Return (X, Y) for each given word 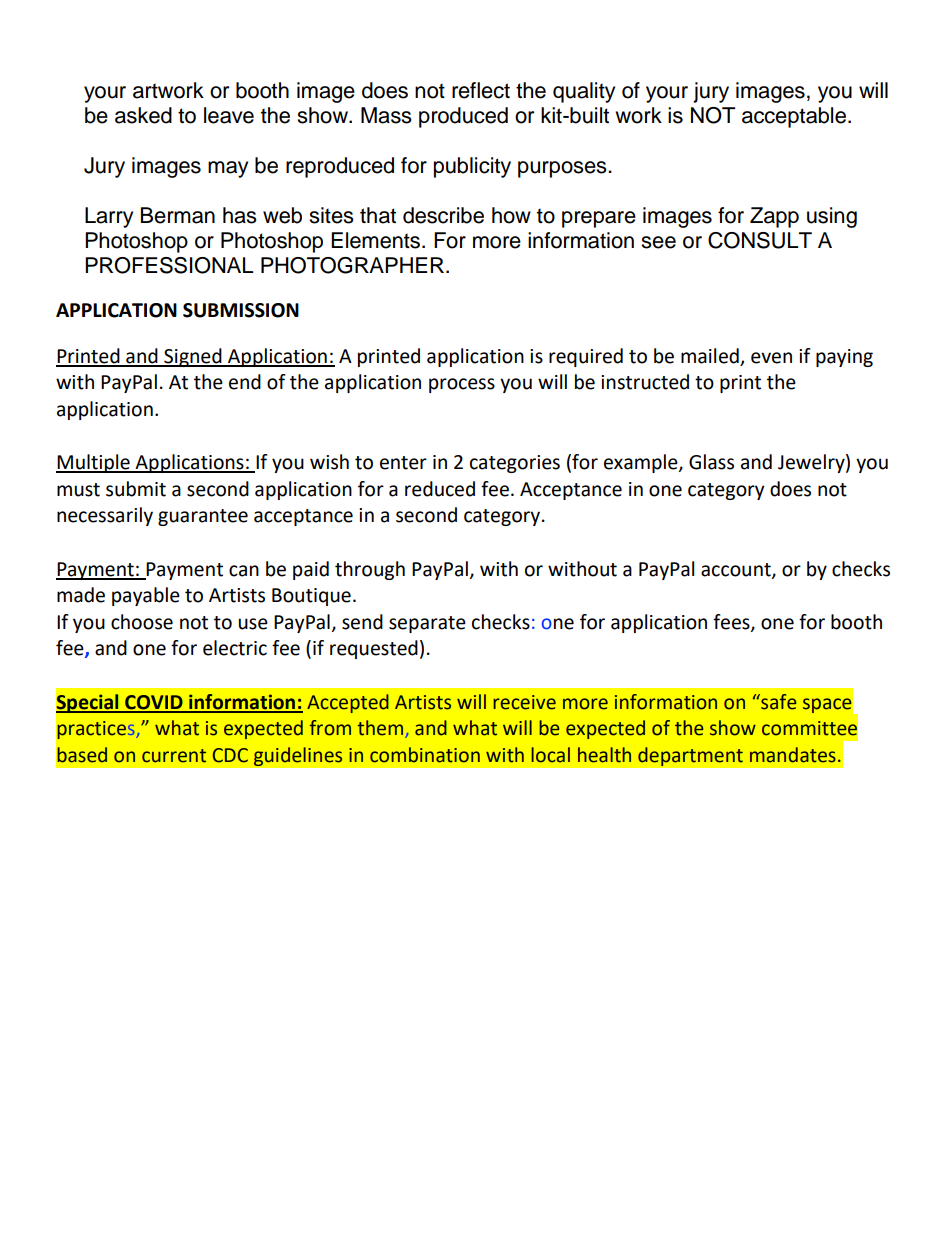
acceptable (794, 117)
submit (136, 489)
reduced (440, 489)
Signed (193, 357)
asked (143, 115)
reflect (481, 90)
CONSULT (760, 240)
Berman (178, 215)
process (462, 385)
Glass (711, 462)
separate (427, 624)
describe (443, 215)
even (771, 358)
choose (142, 622)
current (174, 756)
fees (732, 623)
